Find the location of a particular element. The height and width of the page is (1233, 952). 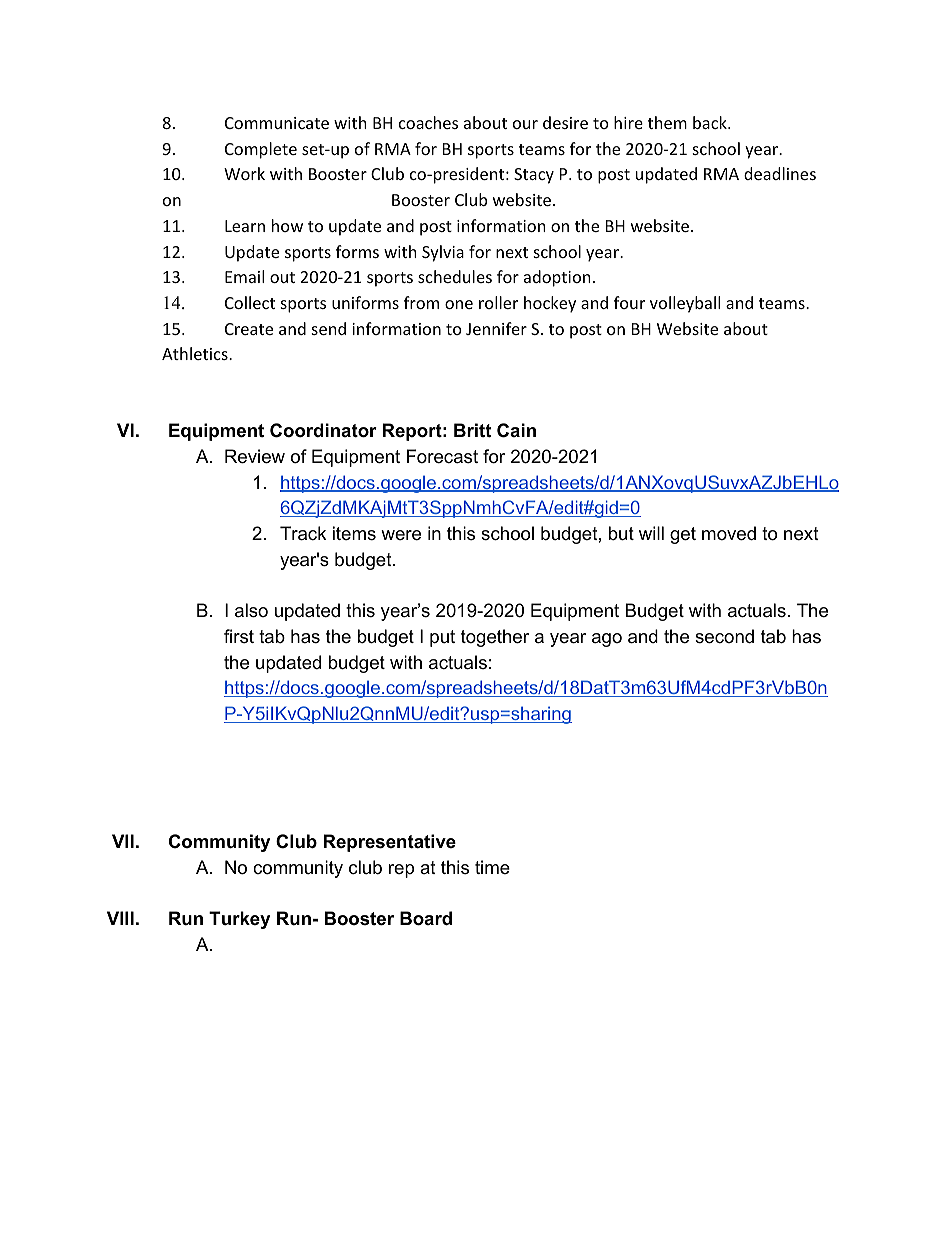

Representative is located at coordinates (390, 843).
